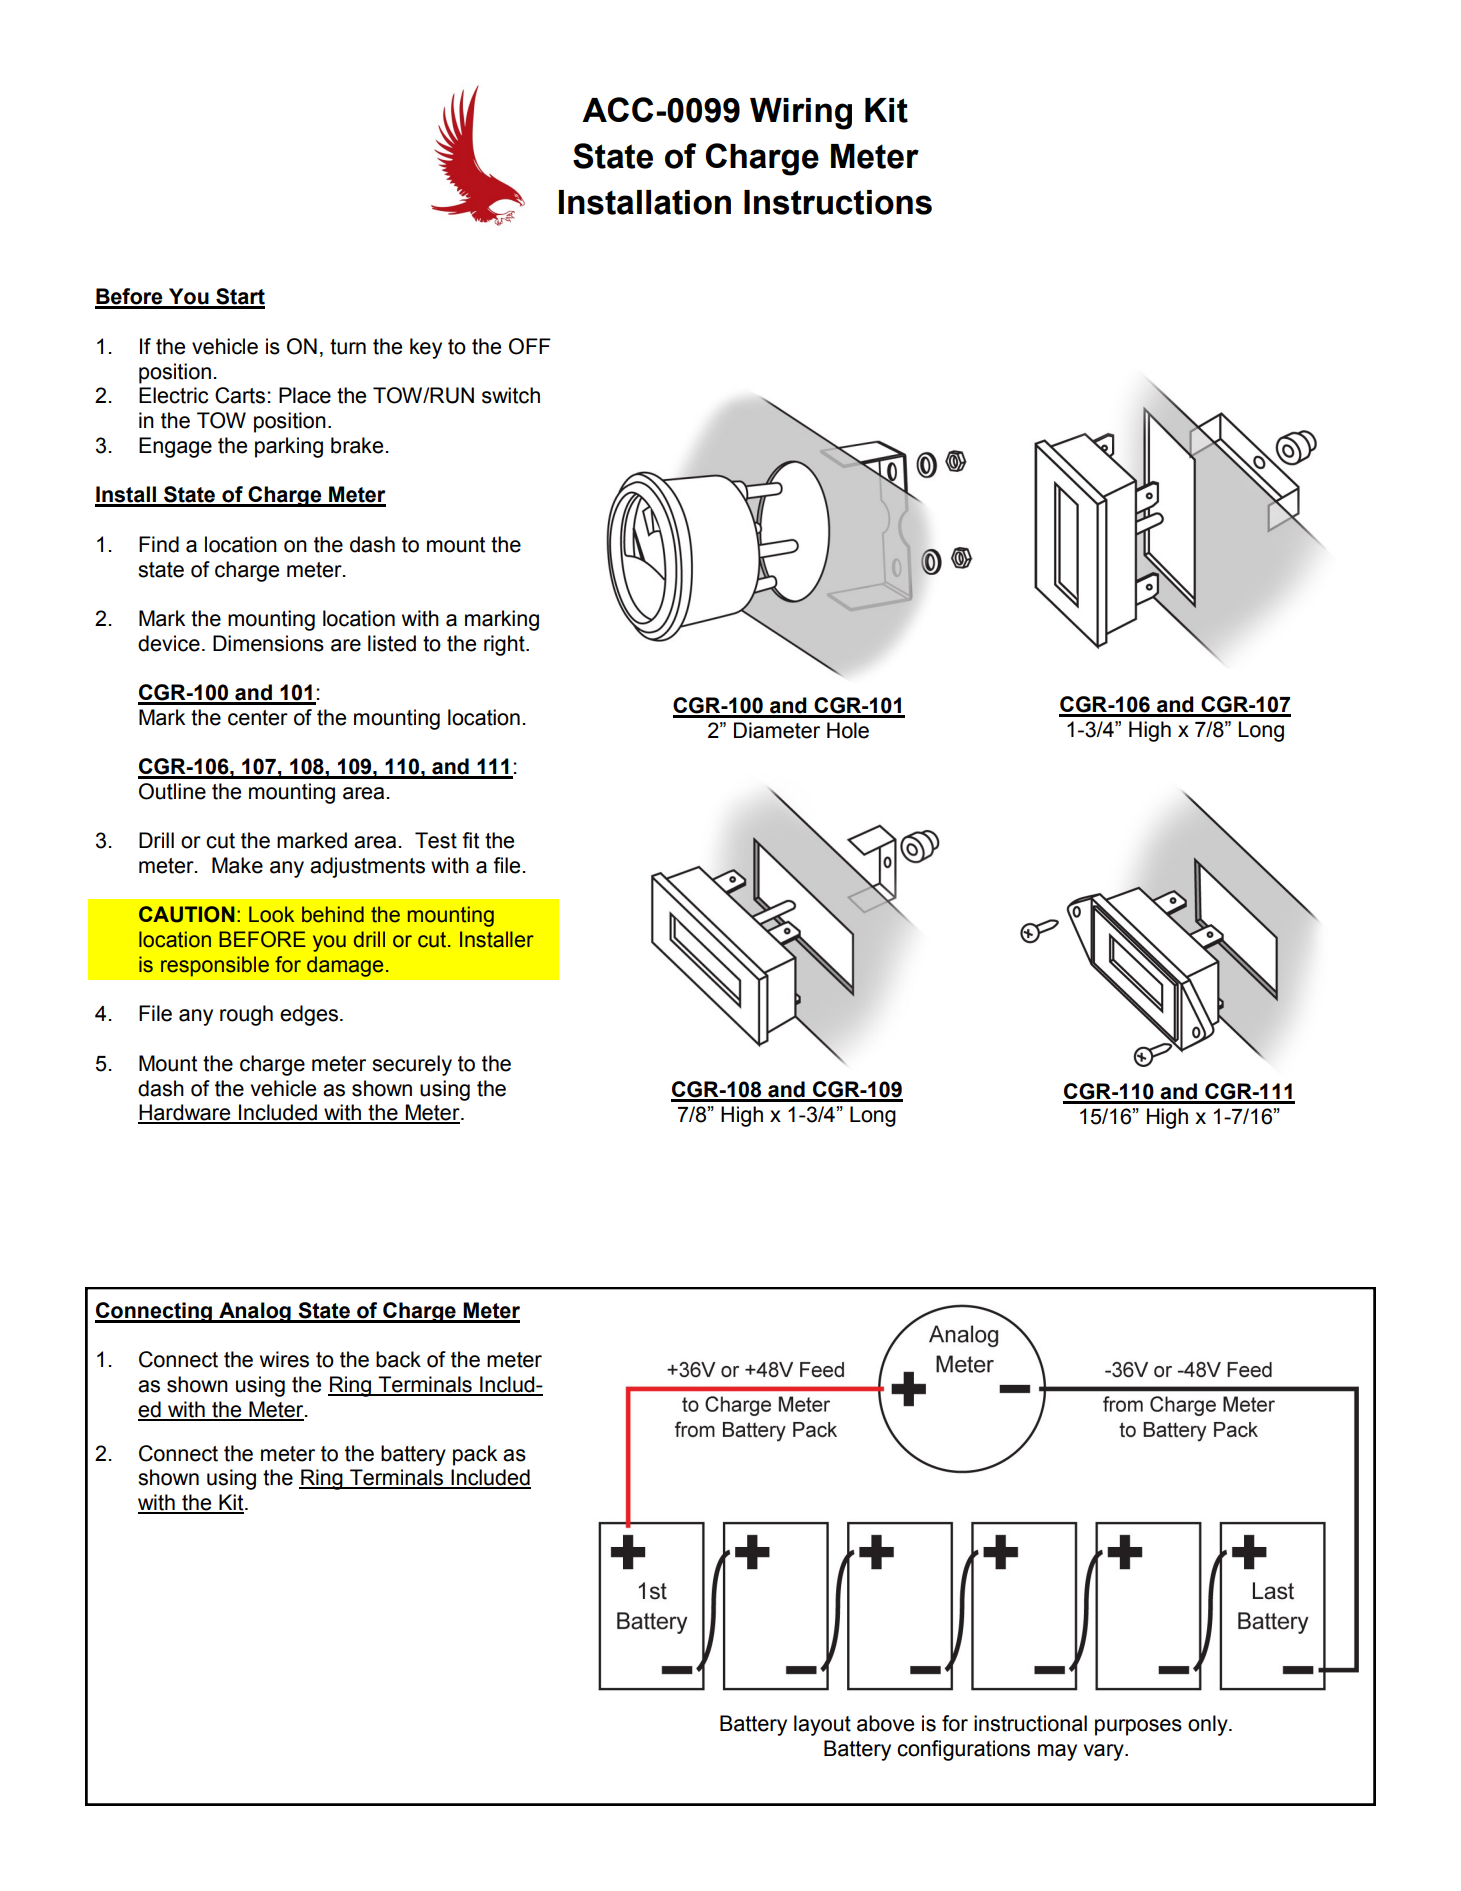 This image has width=1461, height=1891. What do you see at coordinates (475, 1455) in the image?
I see `pack` at bounding box center [475, 1455].
